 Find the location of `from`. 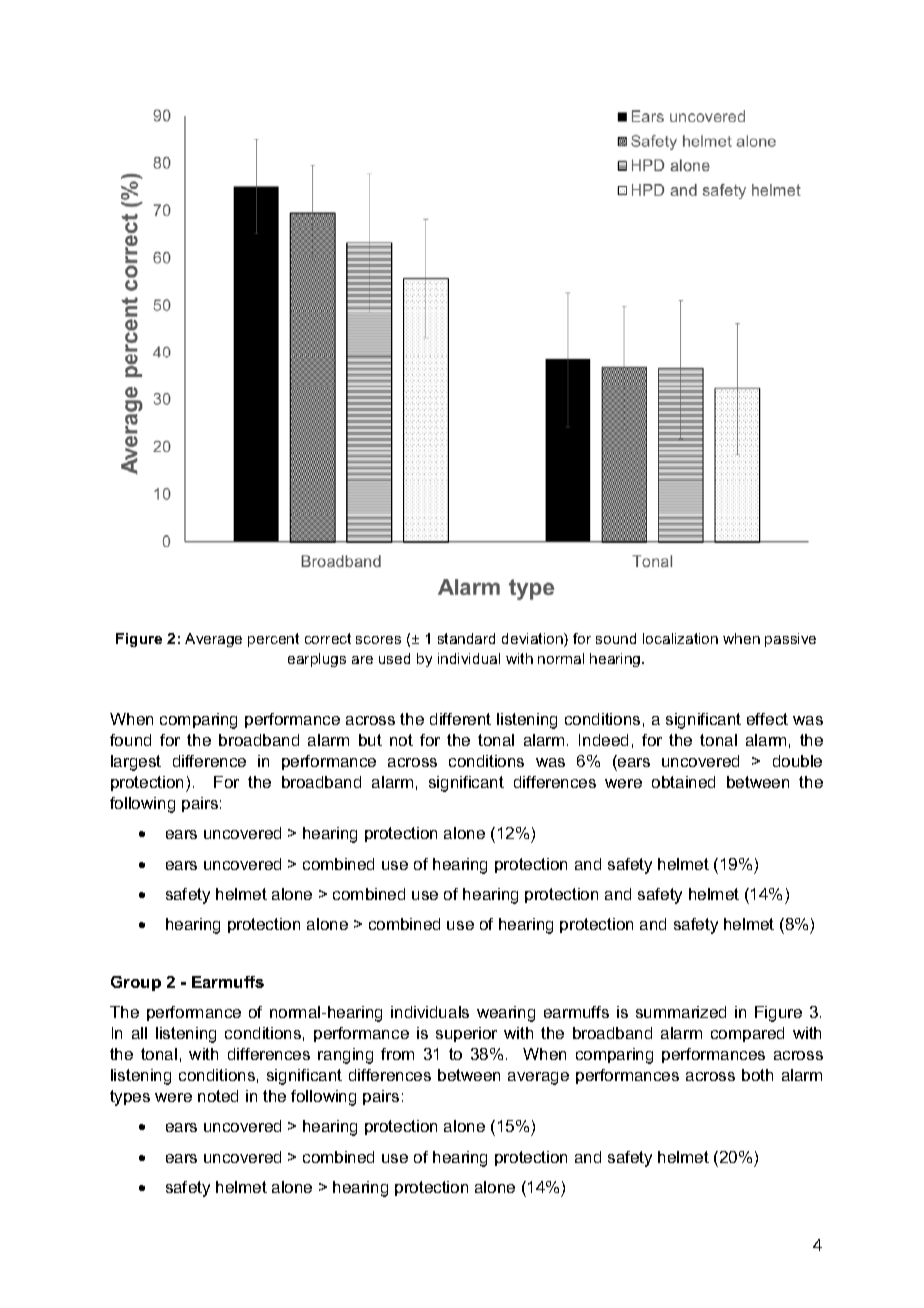

from is located at coordinates (397, 1054).
